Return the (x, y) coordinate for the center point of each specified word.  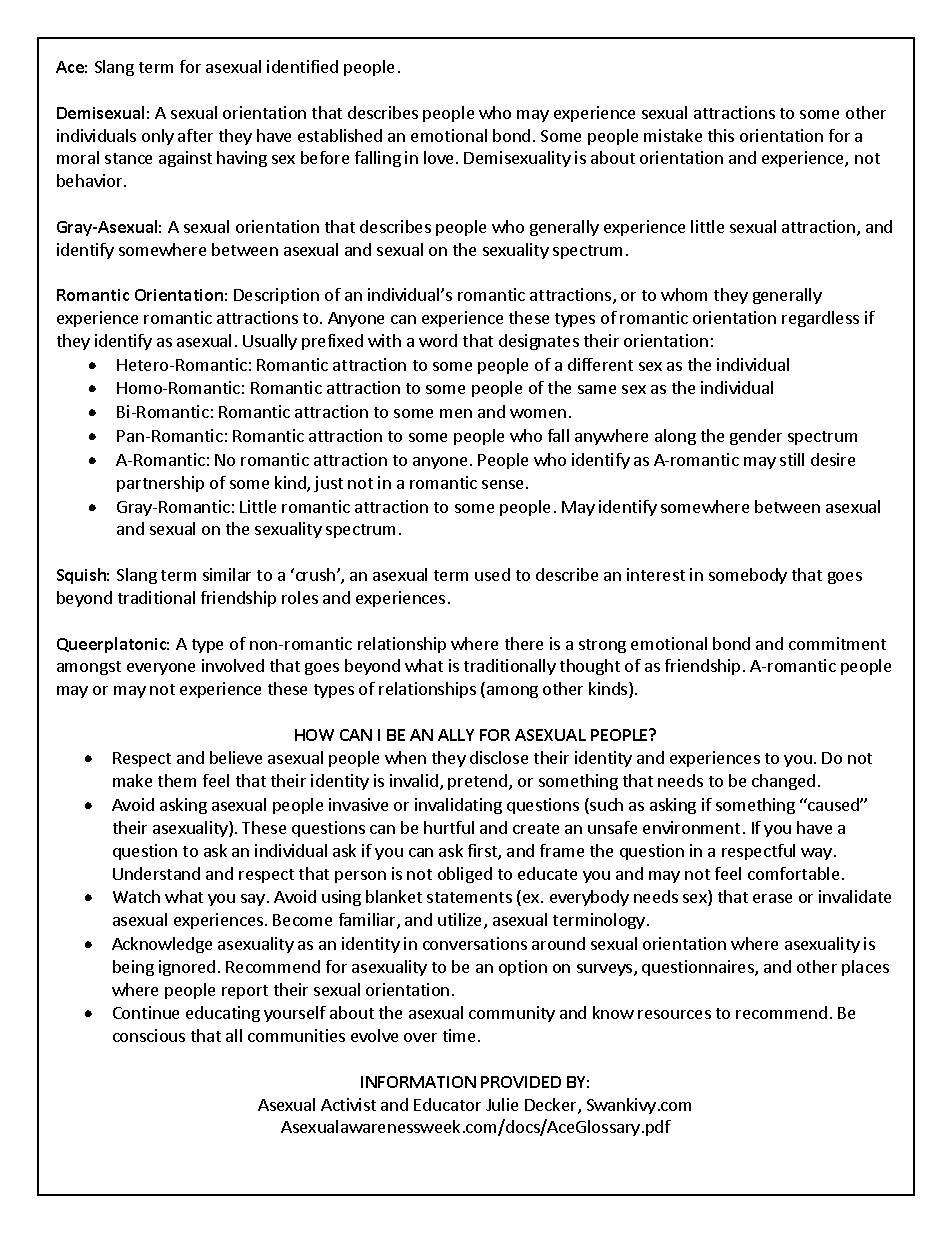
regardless (820, 319)
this (721, 135)
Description (276, 296)
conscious (149, 1035)
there (524, 643)
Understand (156, 873)
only (158, 137)
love (440, 157)
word (438, 340)
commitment (837, 643)
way (816, 854)
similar (227, 574)
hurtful (449, 827)
